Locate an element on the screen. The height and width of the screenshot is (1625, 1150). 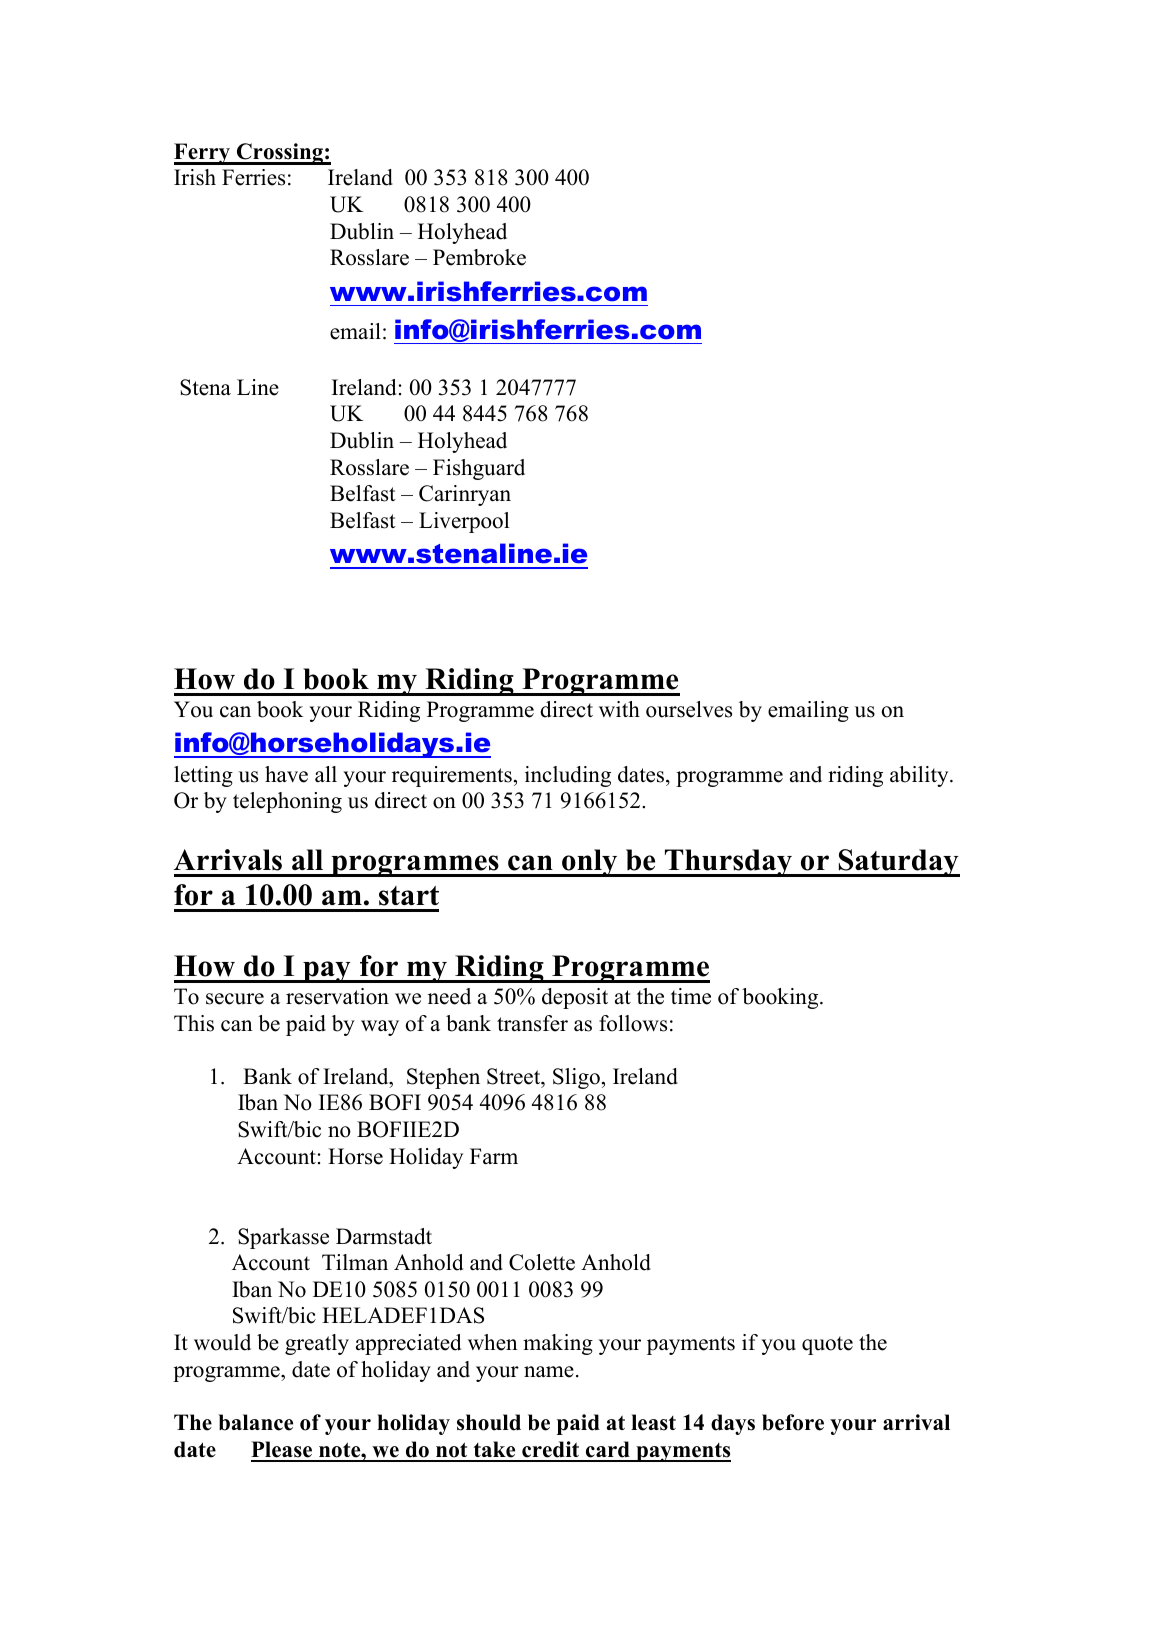
secure is located at coordinates (235, 999).
